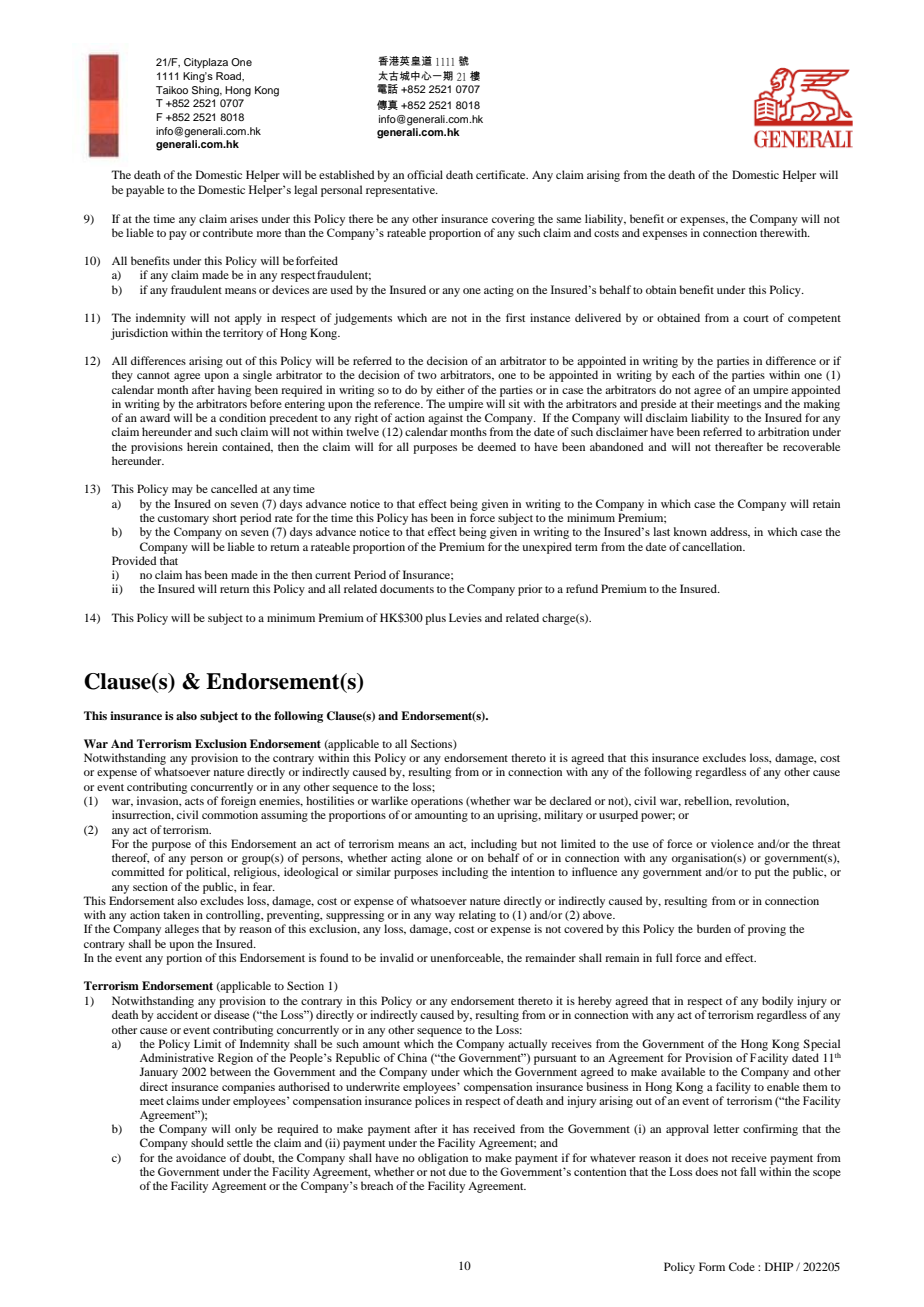  Describe the element at coordinates (201, 1157) in the screenshot. I see `avoidance` at that location.
